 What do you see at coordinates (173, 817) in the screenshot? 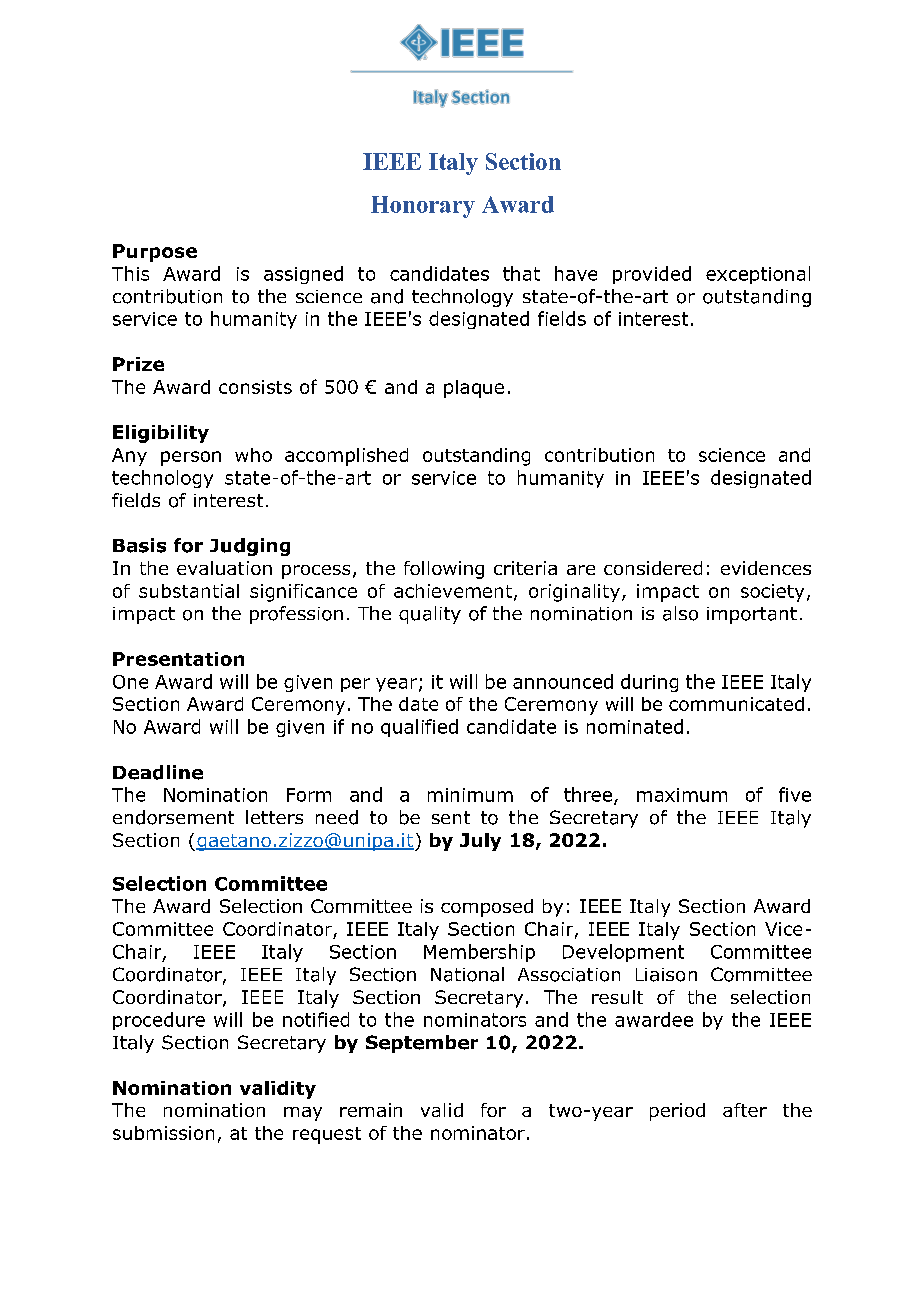
I see `endorsement` at bounding box center [173, 817].
